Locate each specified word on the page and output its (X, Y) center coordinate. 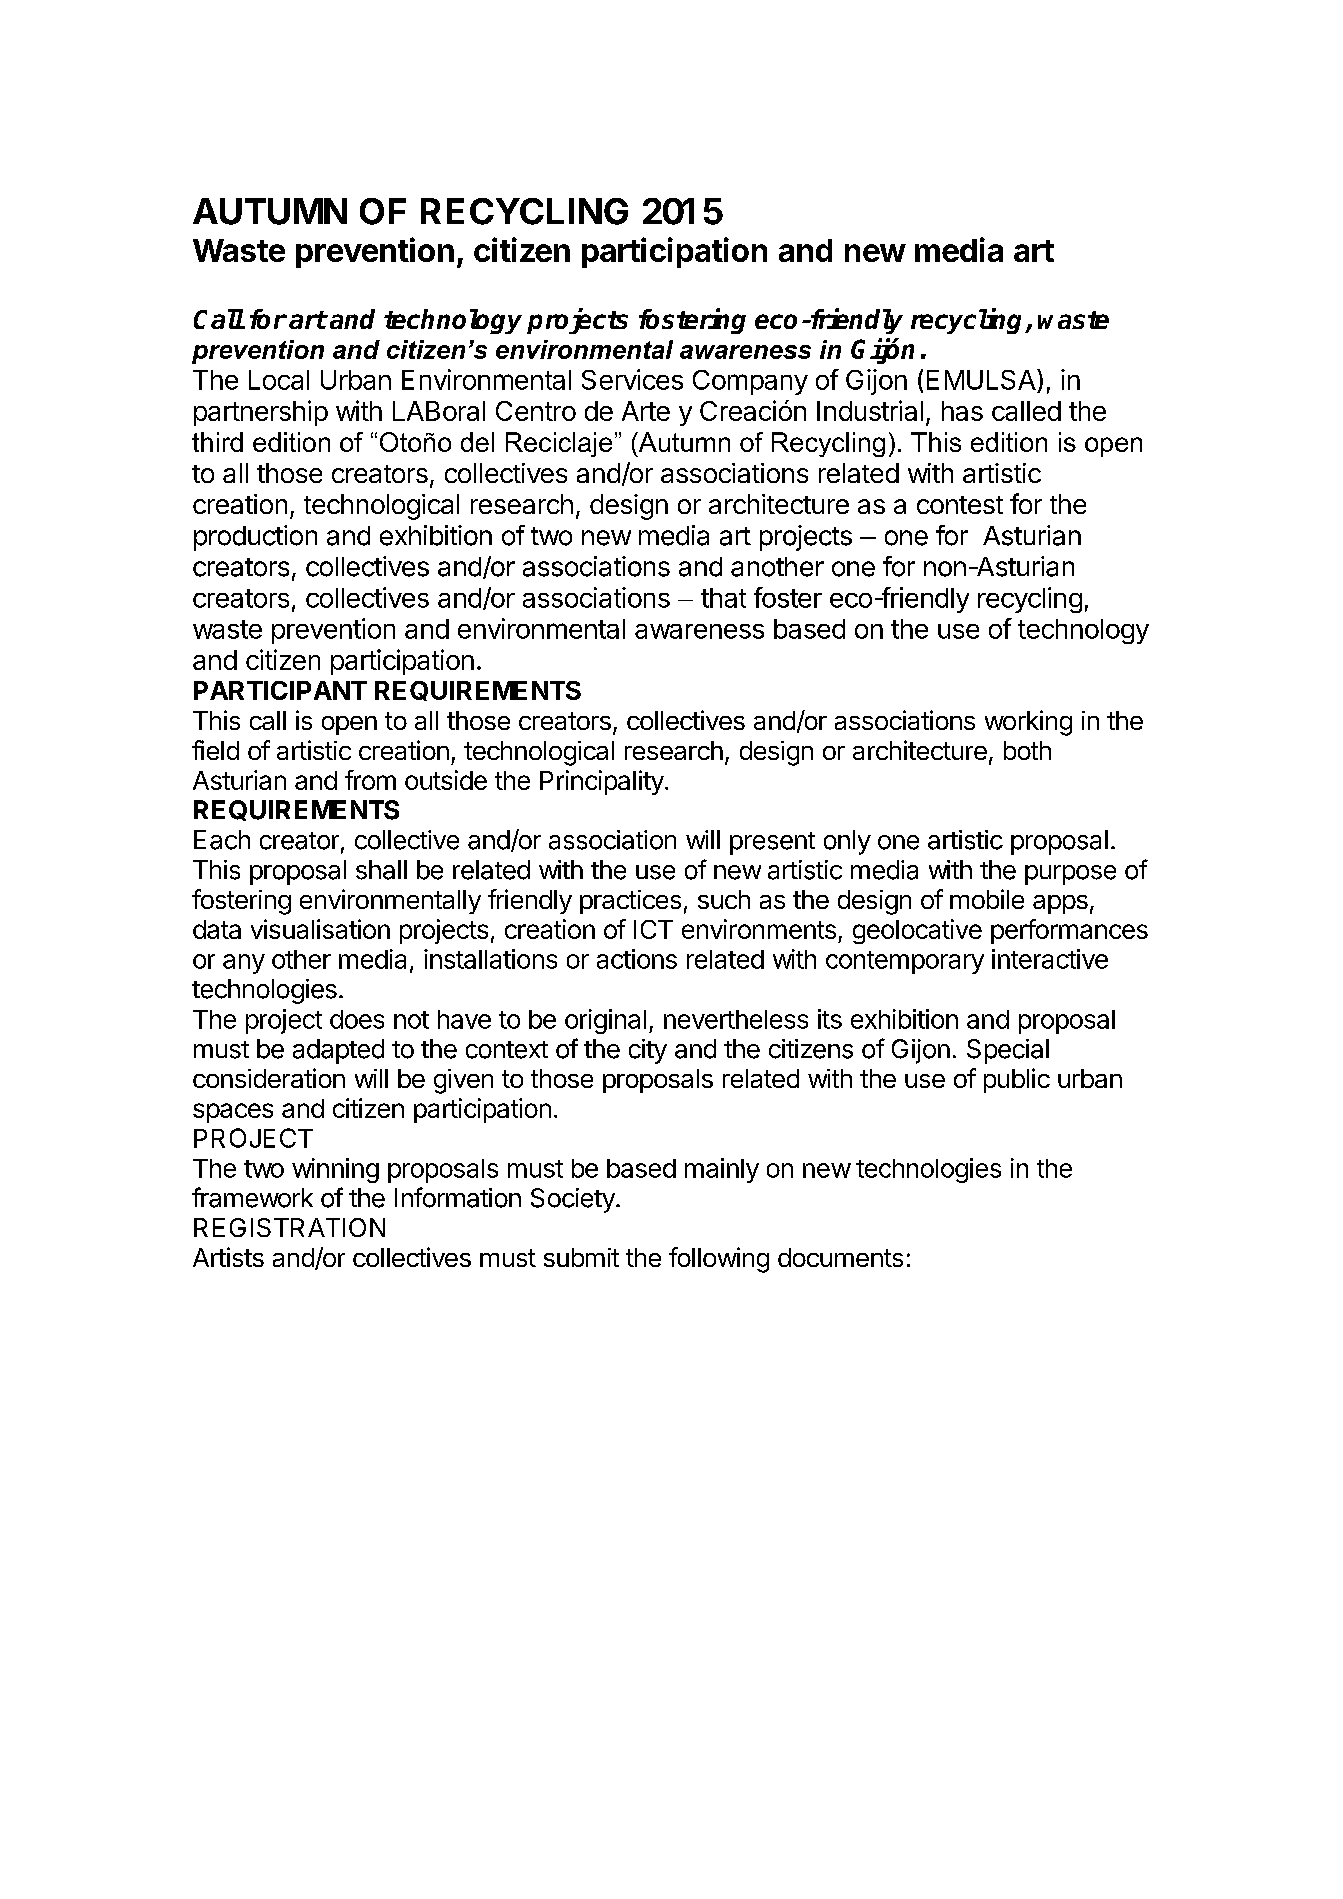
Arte (646, 411)
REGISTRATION (289, 1227)
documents (840, 1257)
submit (581, 1257)
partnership (261, 413)
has (962, 411)
